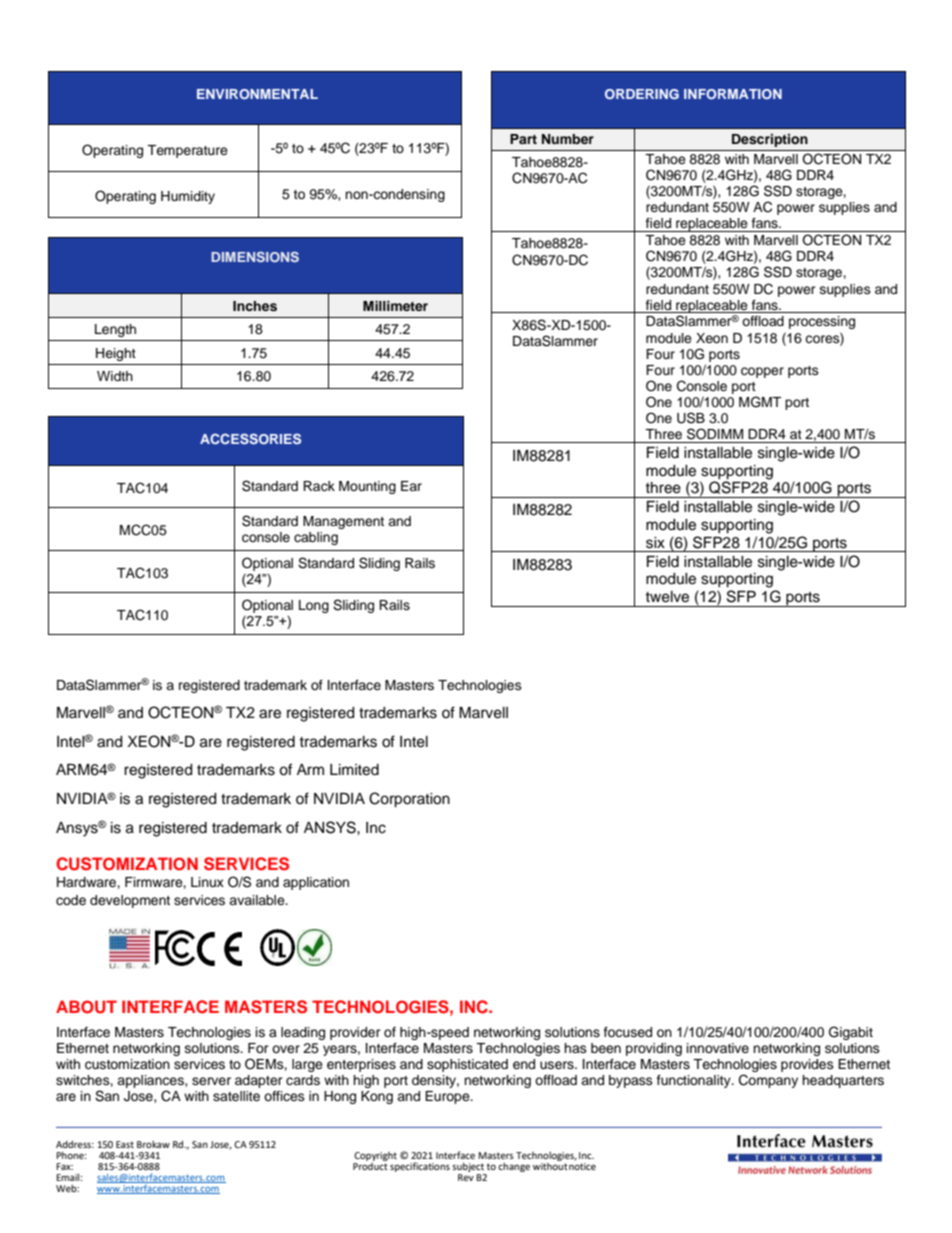 The image size is (952, 1233). What do you see at coordinates (770, 140) in the document?
I see `Description` at bounding box center [770, 140].
